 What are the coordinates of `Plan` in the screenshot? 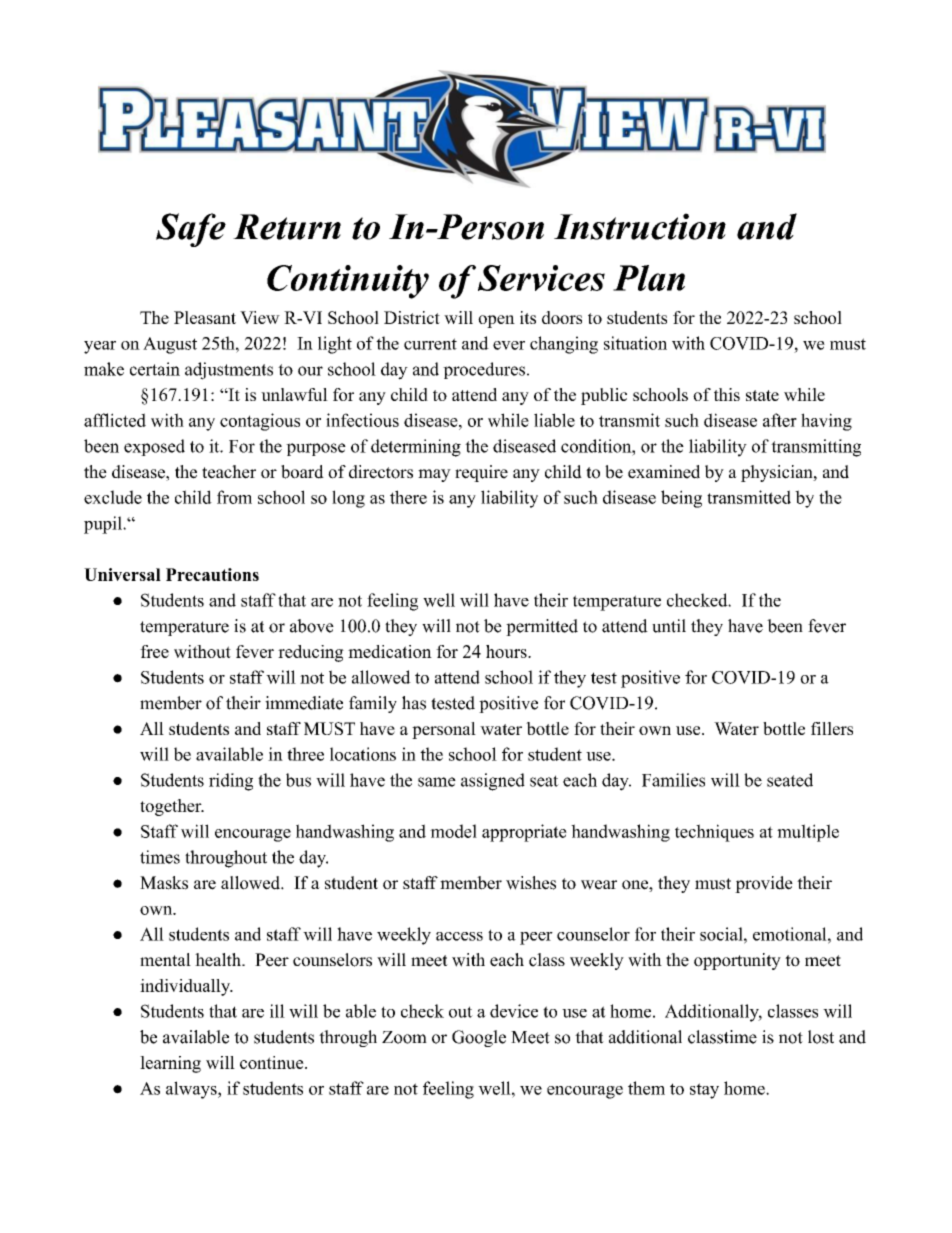 It's located at (649, 278).
